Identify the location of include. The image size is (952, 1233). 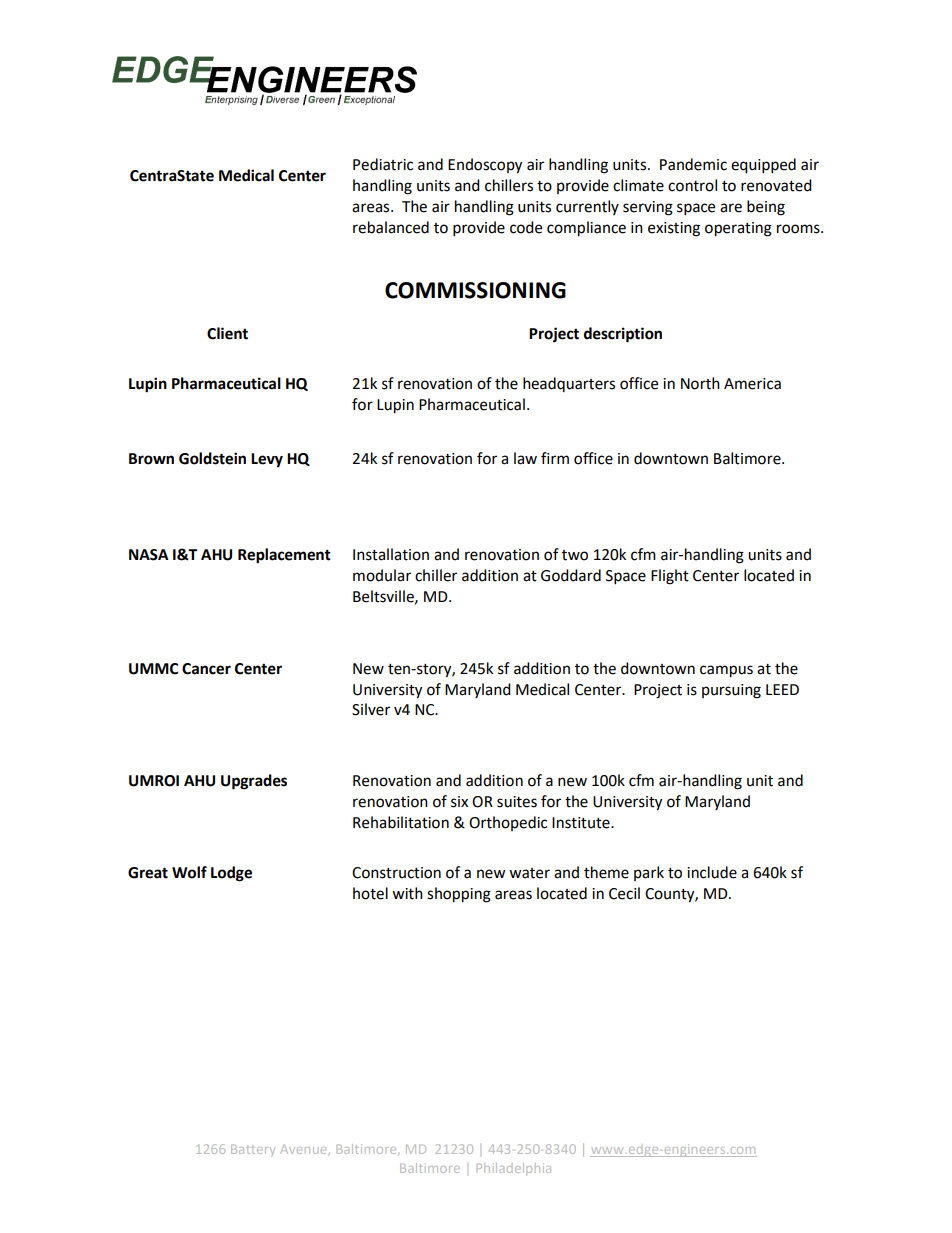
(712, 872).
